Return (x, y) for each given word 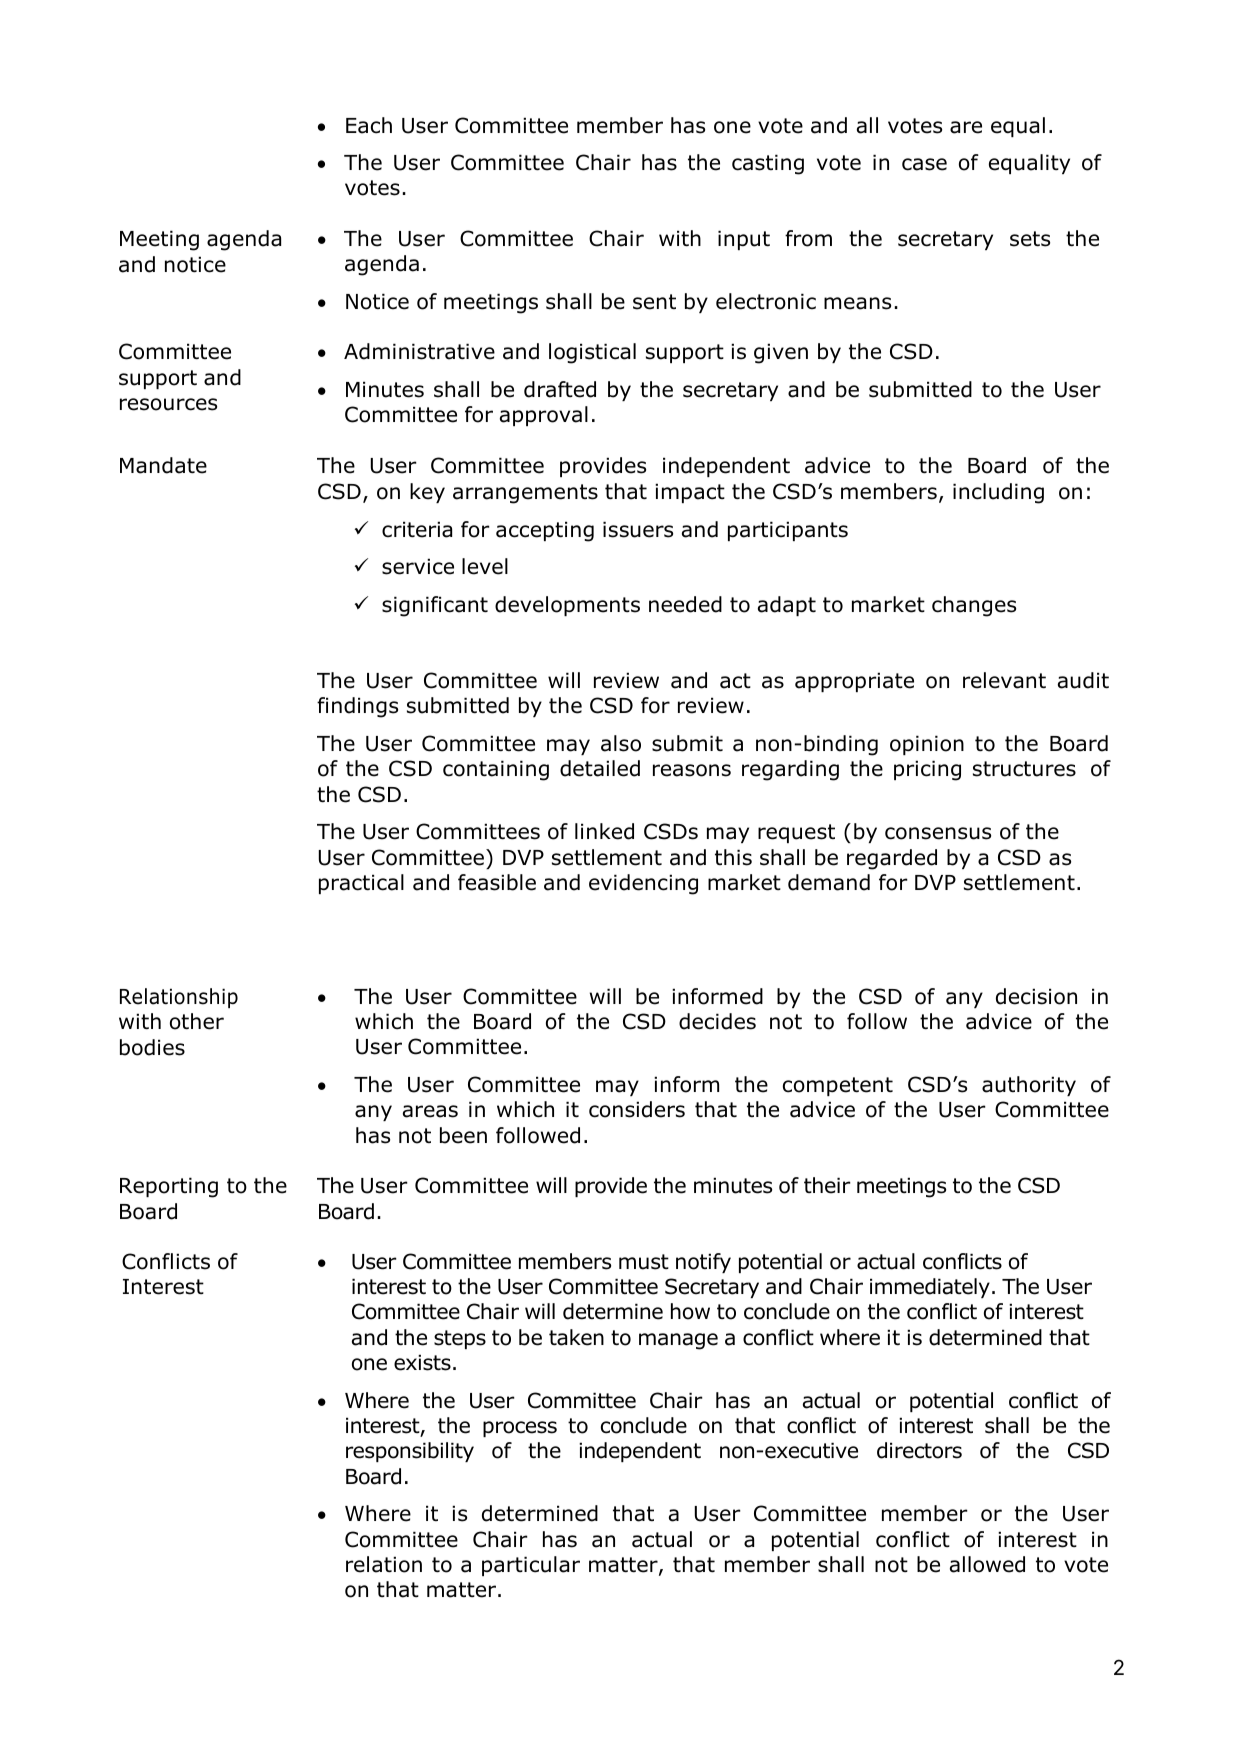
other (197, 1021)
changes (974, 606)
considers (637, 1109)
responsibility (410, 1452)
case (924, 164)
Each (369, 125)
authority (1029, 1086)
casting (768, 164)
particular (531, 1566)
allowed (987, 1564)
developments (567, 606)
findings (357, 707)
